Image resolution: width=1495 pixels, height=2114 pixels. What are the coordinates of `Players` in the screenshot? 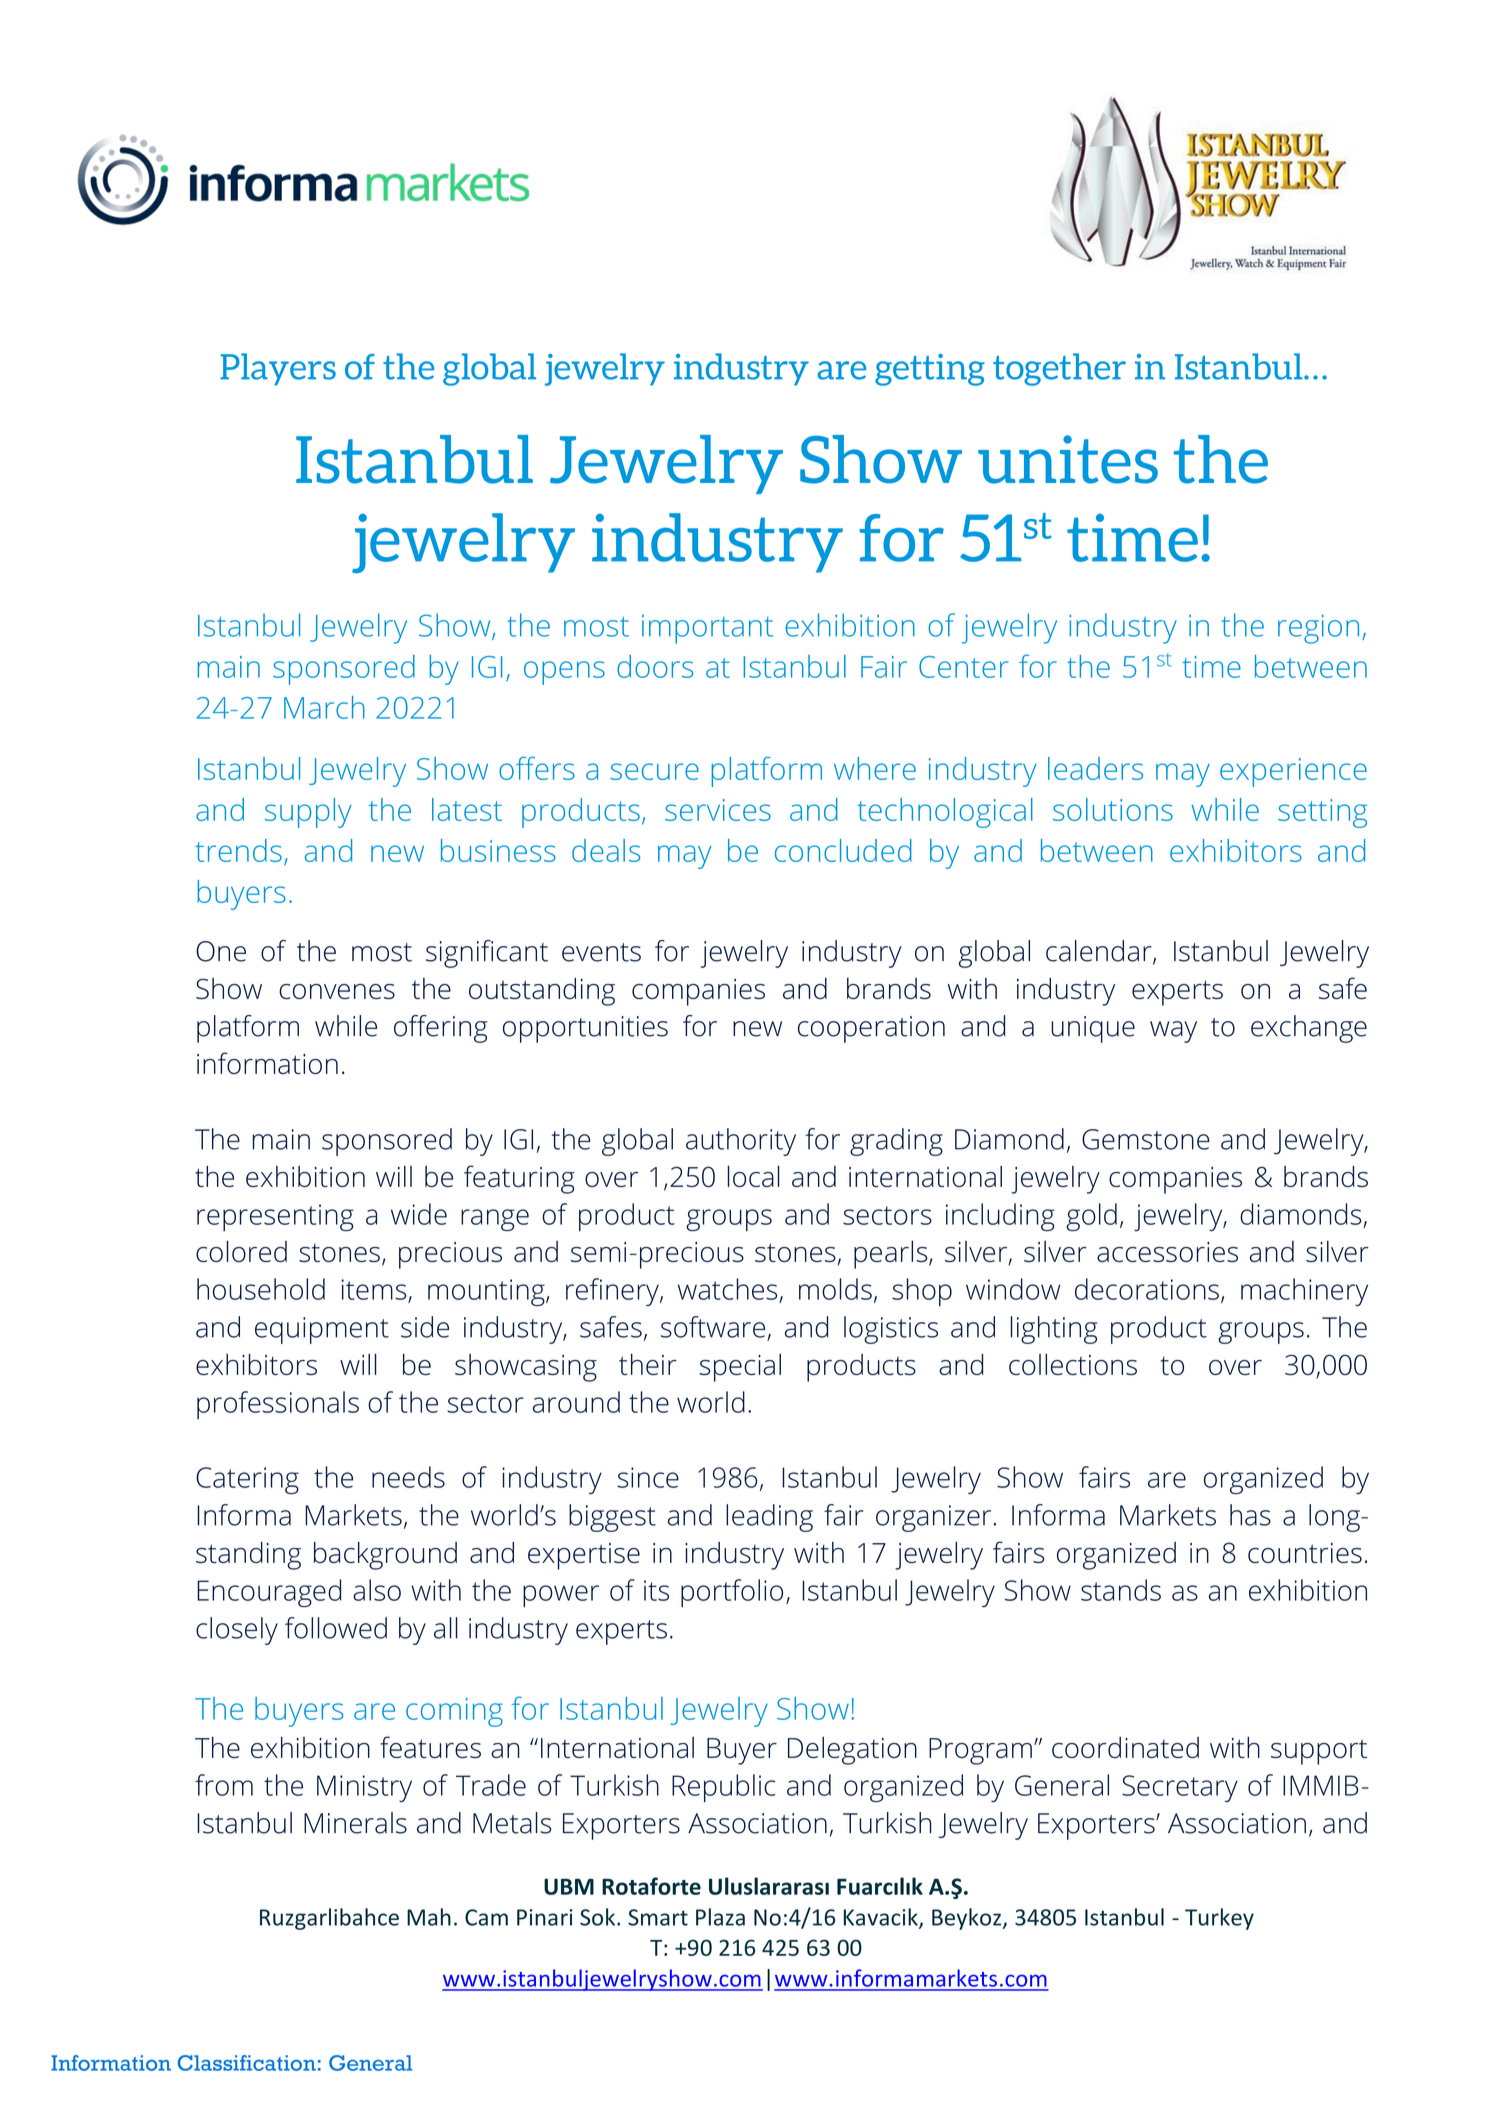 It's located at (278, 369).
